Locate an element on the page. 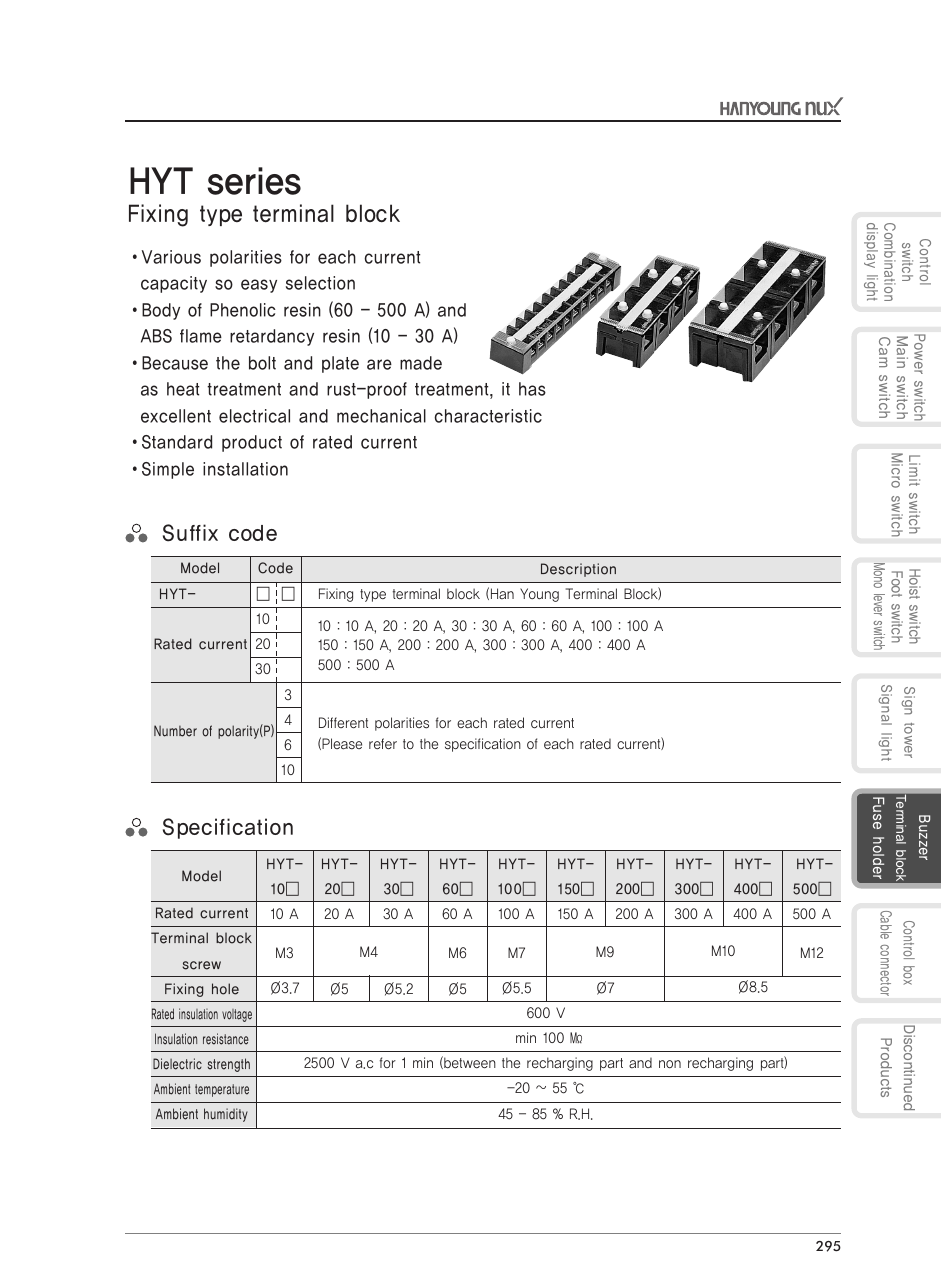  non is located at coordinates (670, 1064).
